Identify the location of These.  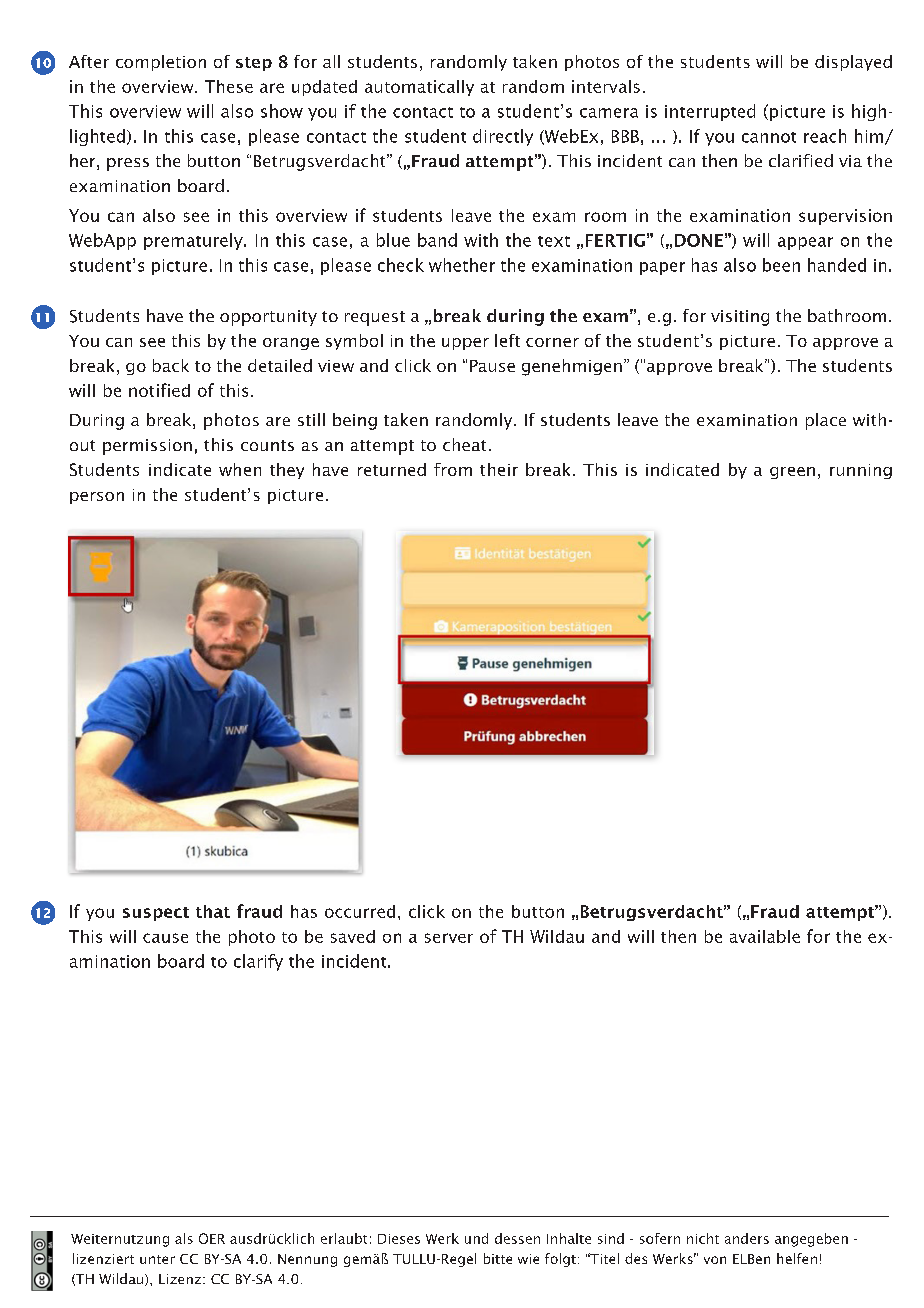
(229, 86).
